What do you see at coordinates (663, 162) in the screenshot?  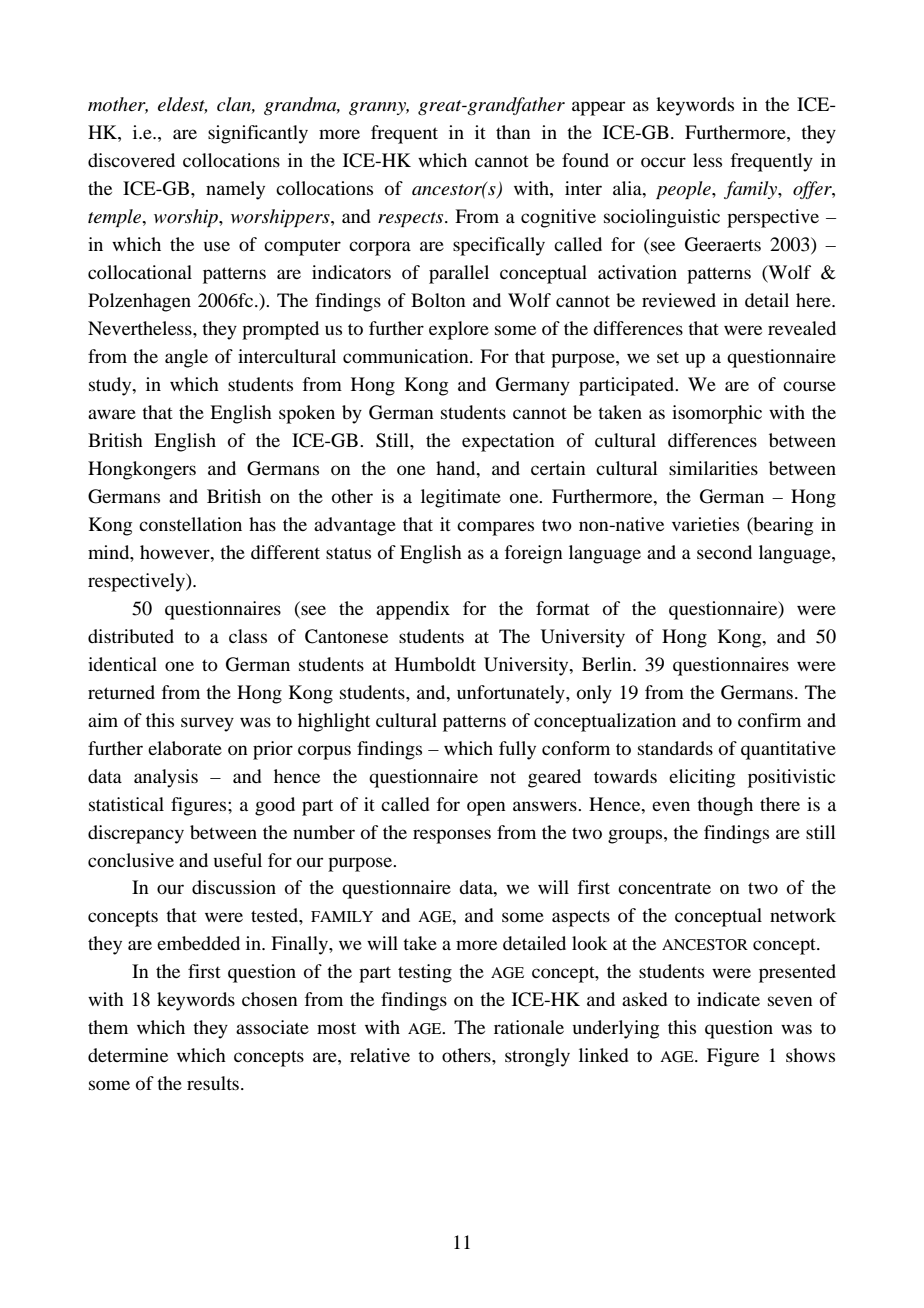 I see `occur` at bounding box center [663, 162].
